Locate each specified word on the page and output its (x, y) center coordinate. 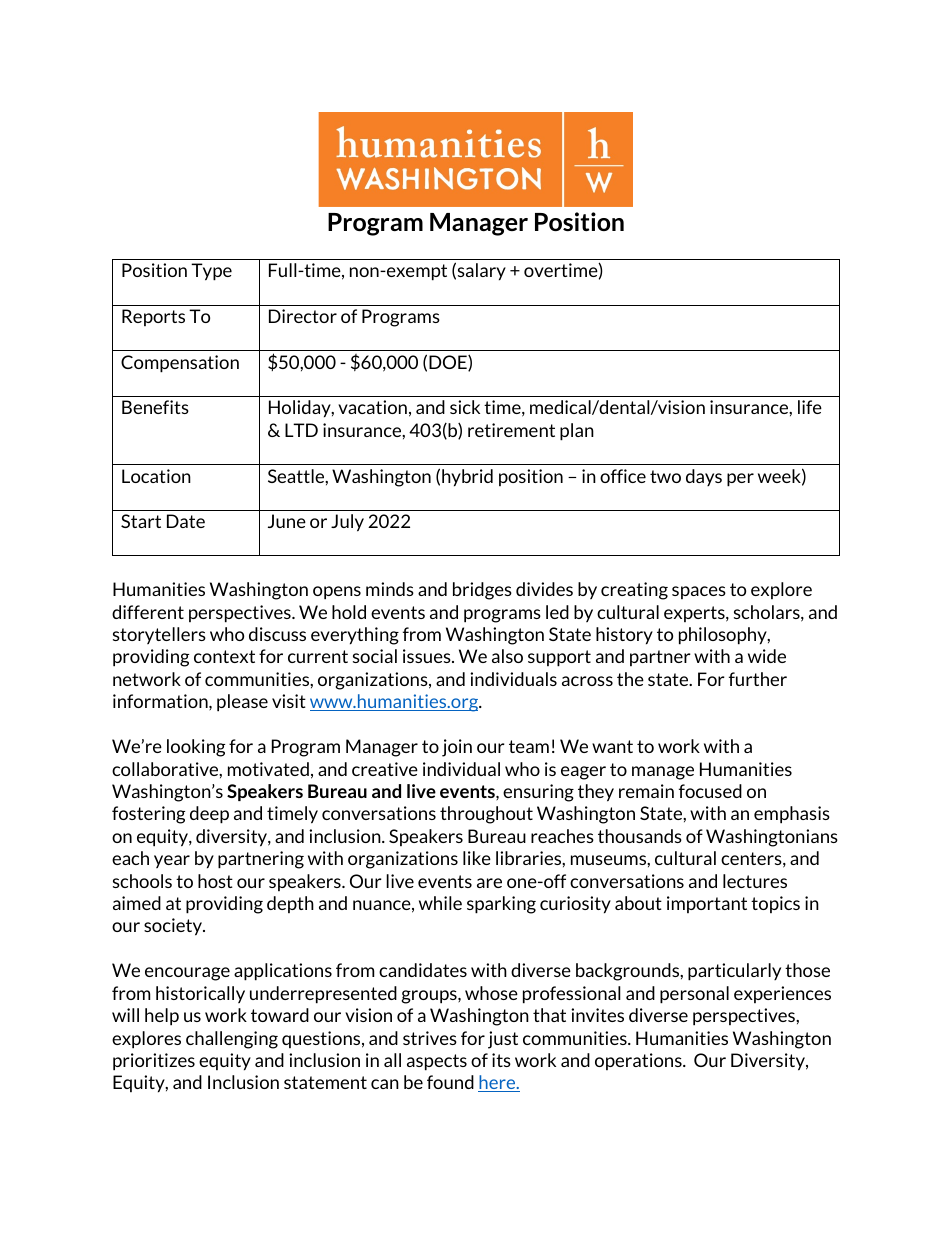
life (810, 407)
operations (639, 1061)
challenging (232, 1040)
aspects (437, 1062)
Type (211, 272)
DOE (449, 363)
